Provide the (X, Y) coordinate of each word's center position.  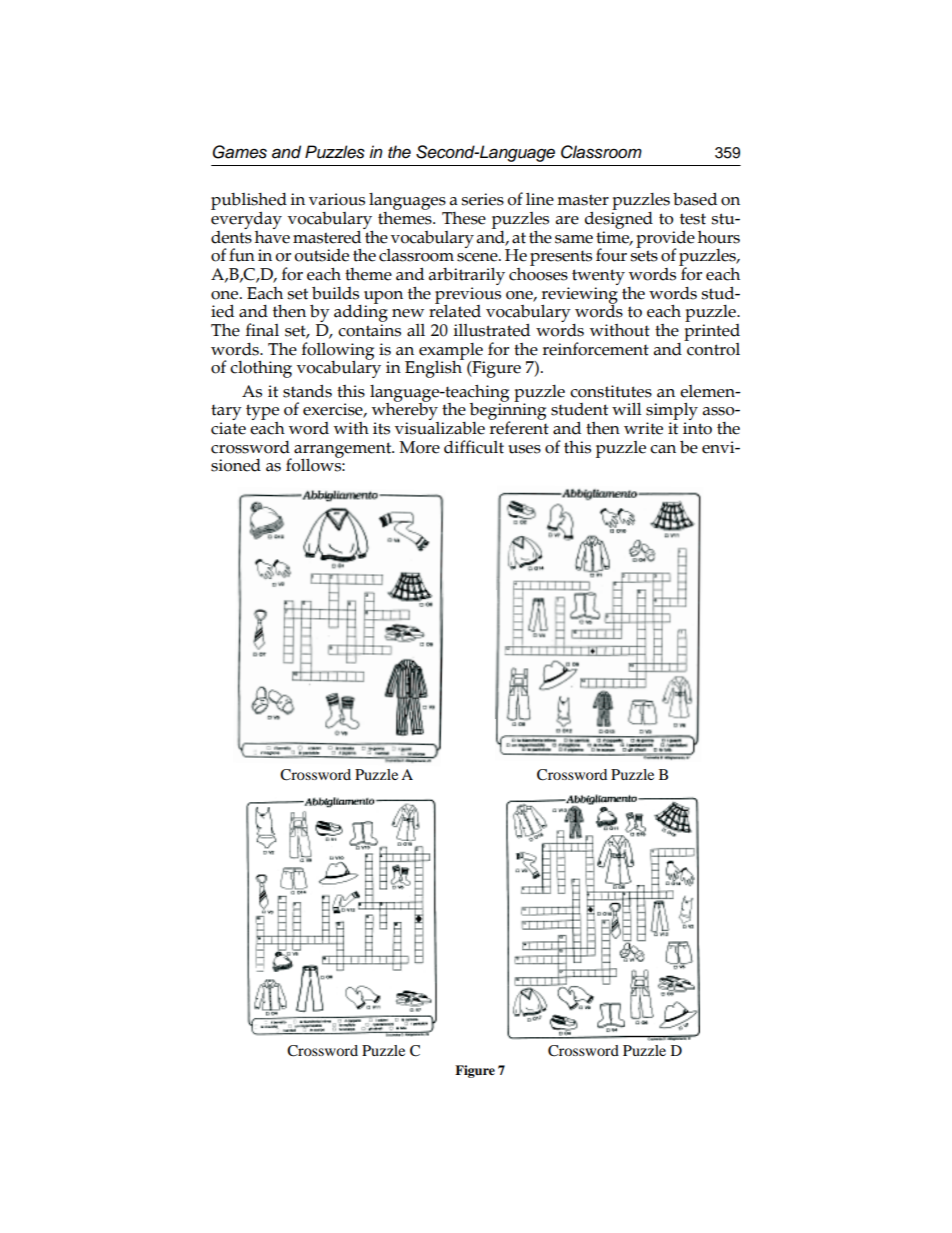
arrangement (344, 451)
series (482, 199)
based (695, 199)
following (338, 352)
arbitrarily (466, 278)
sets (644, 256)
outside (321, 255)
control (712, 348)
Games (240, 152)
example (452, 352)
